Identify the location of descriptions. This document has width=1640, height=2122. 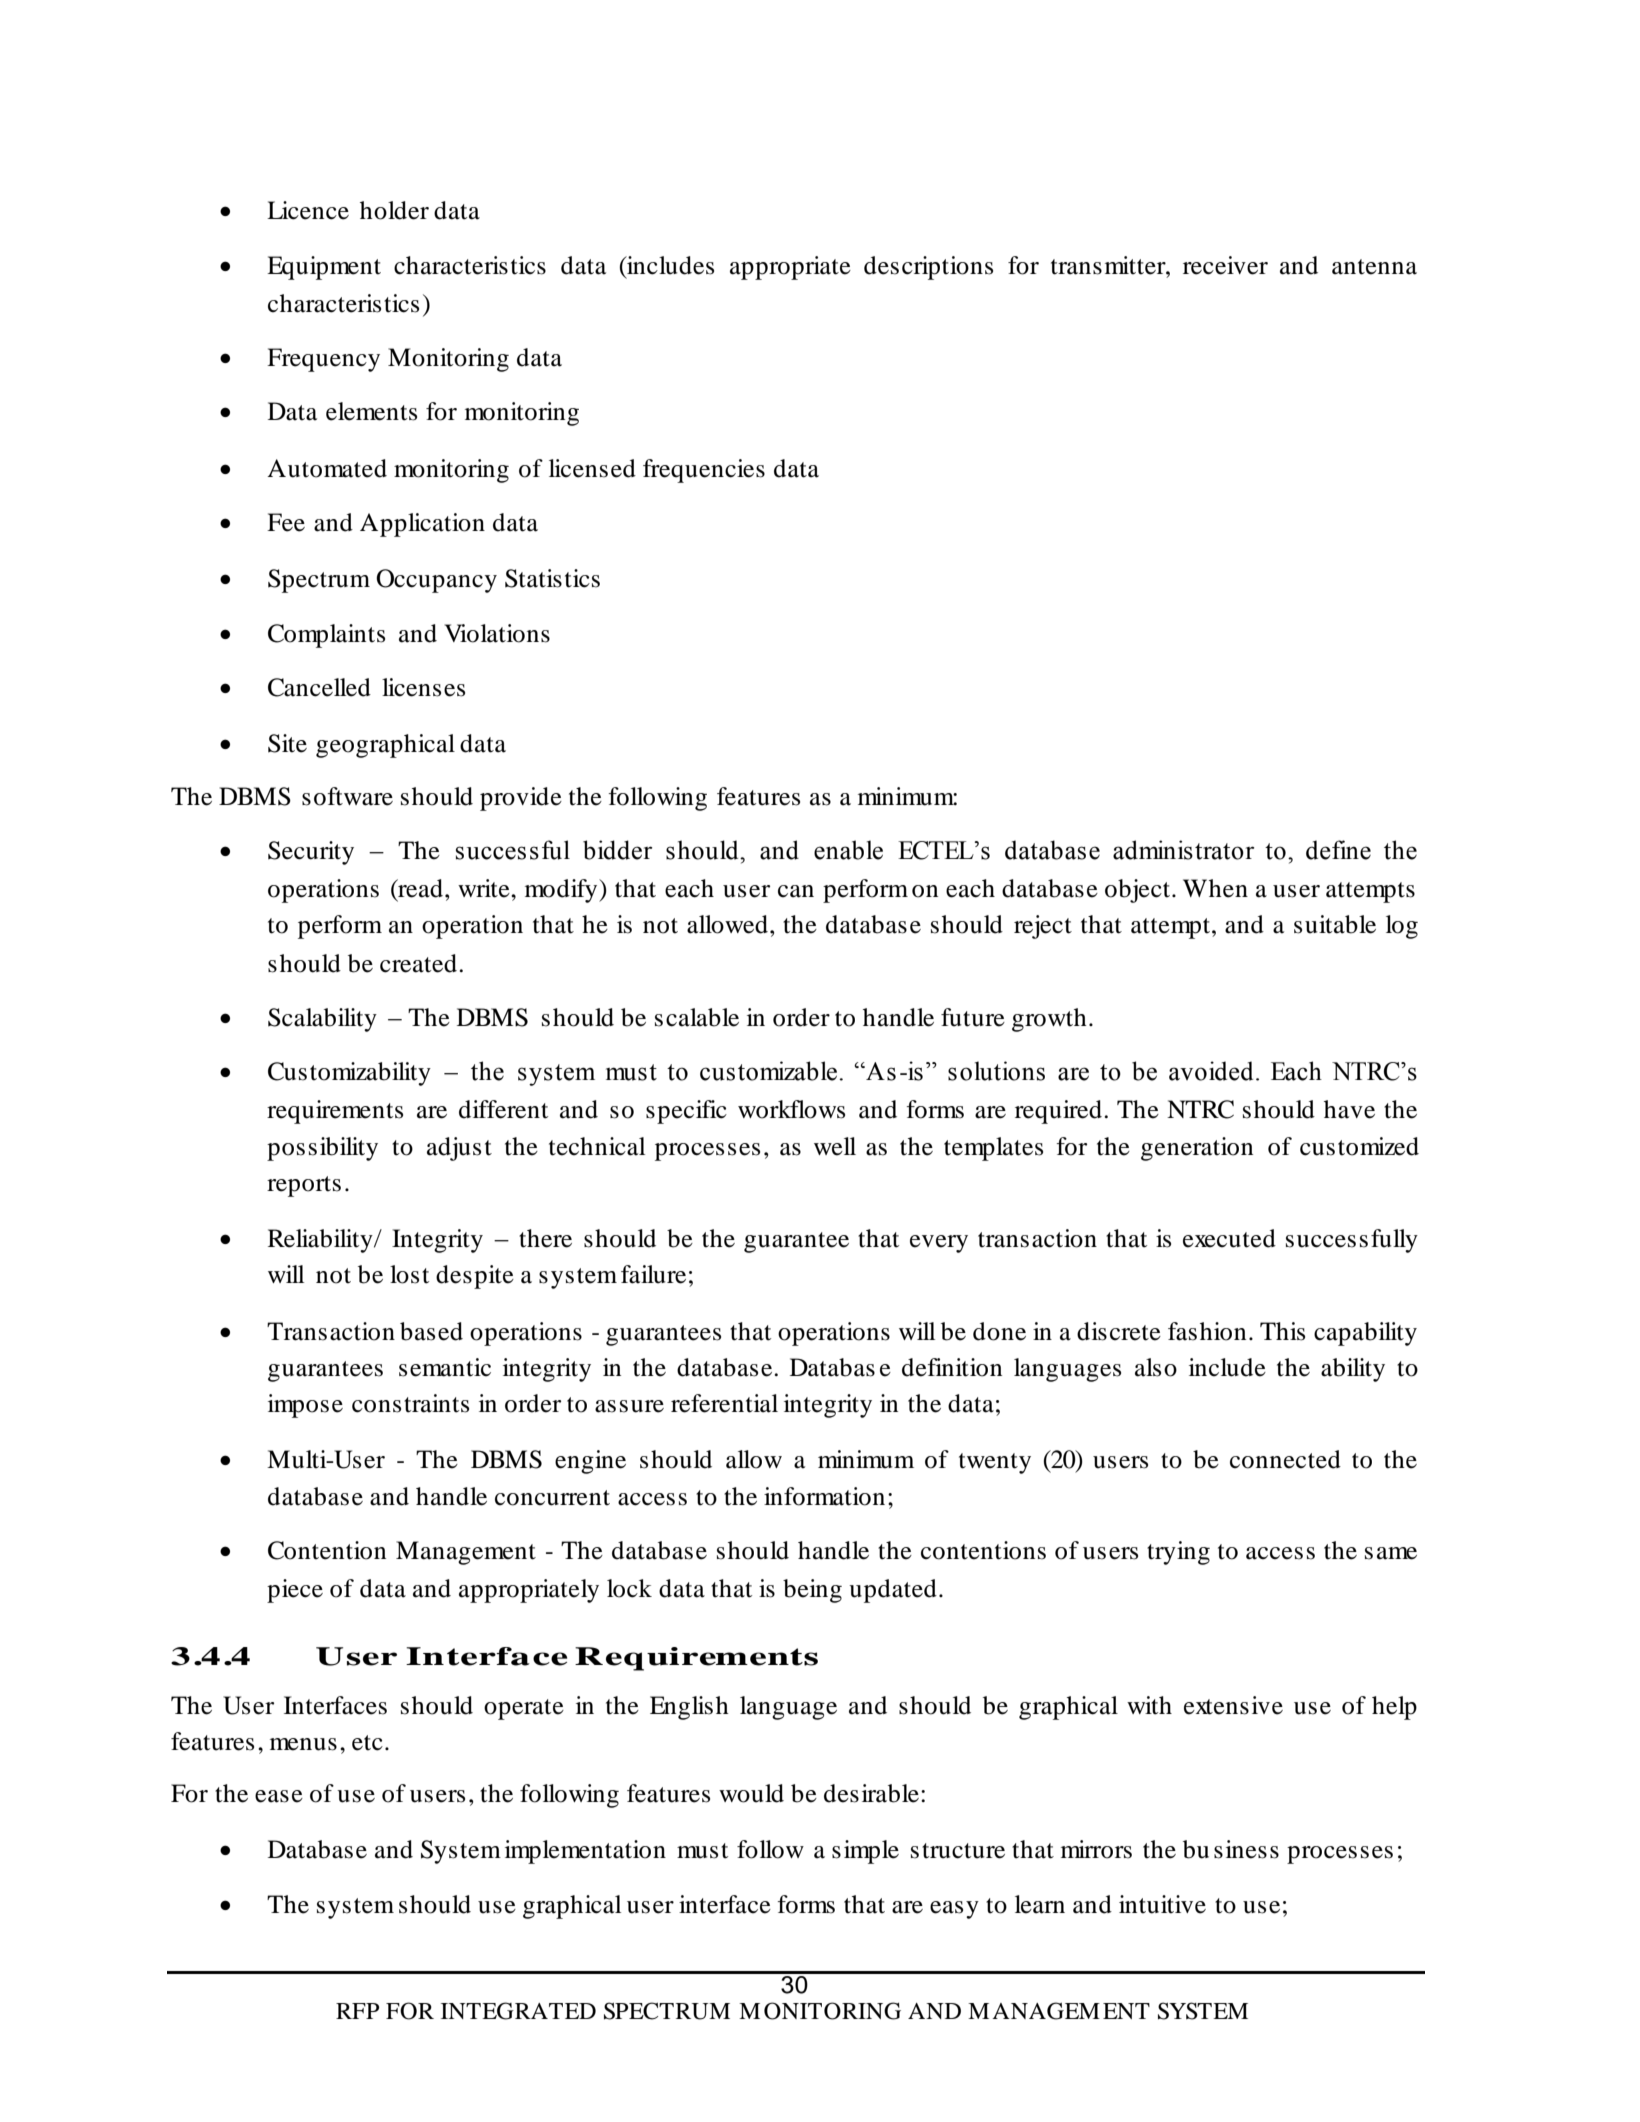
(928, 268).
